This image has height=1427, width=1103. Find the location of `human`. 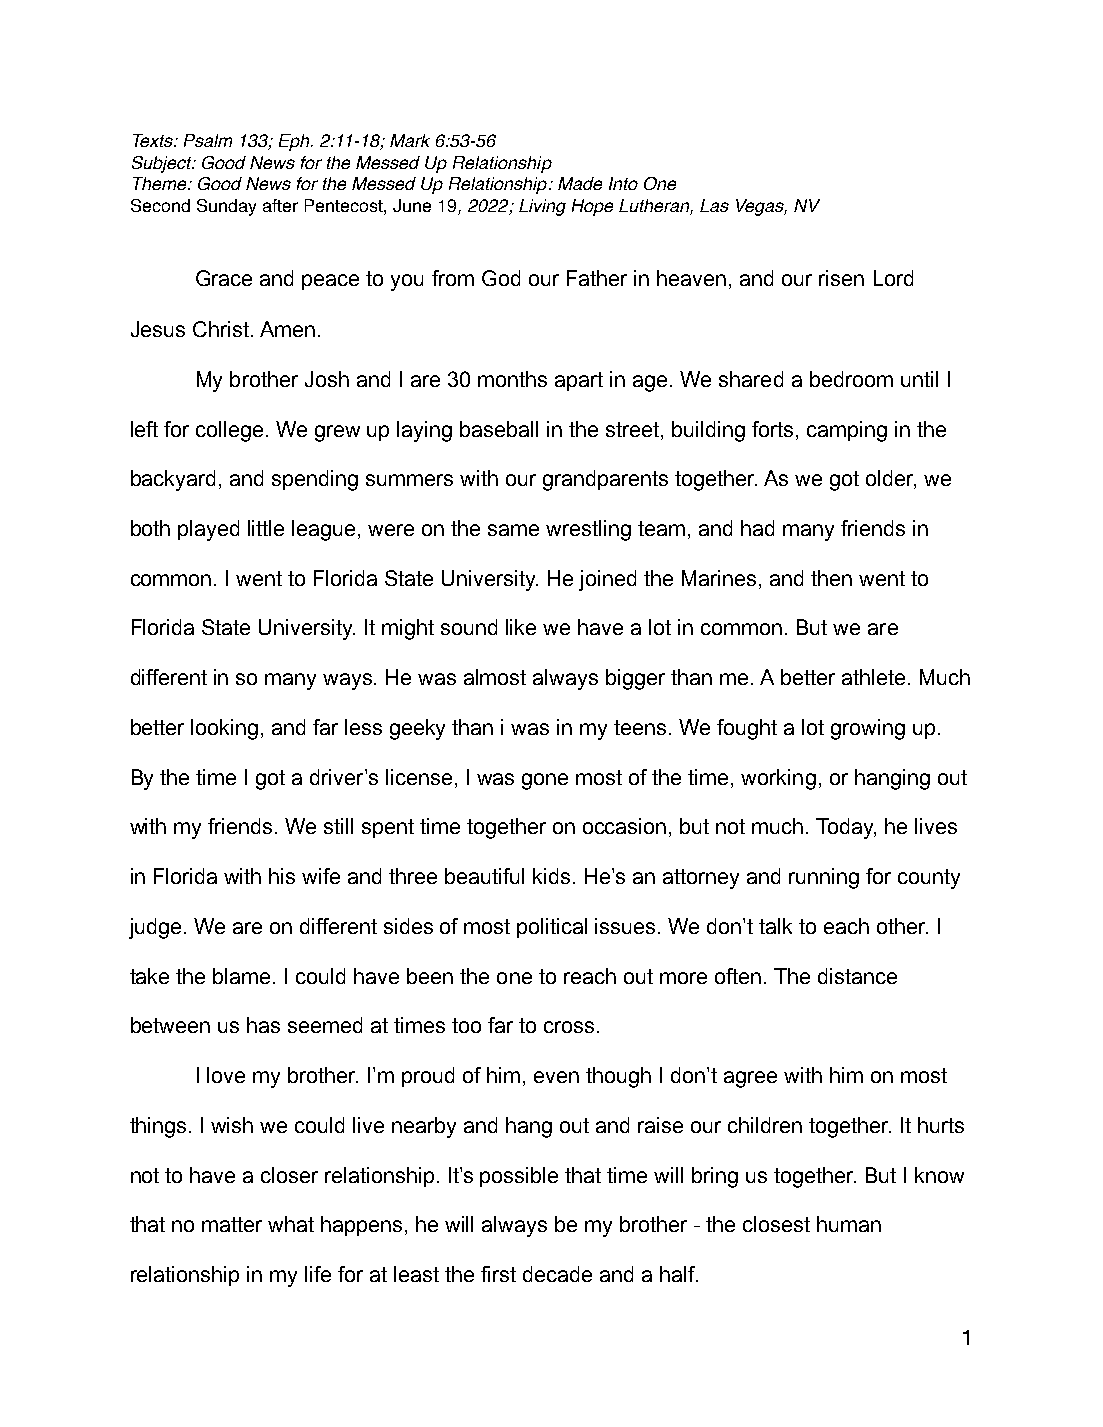

human is located at coordinates (849, 1224).
